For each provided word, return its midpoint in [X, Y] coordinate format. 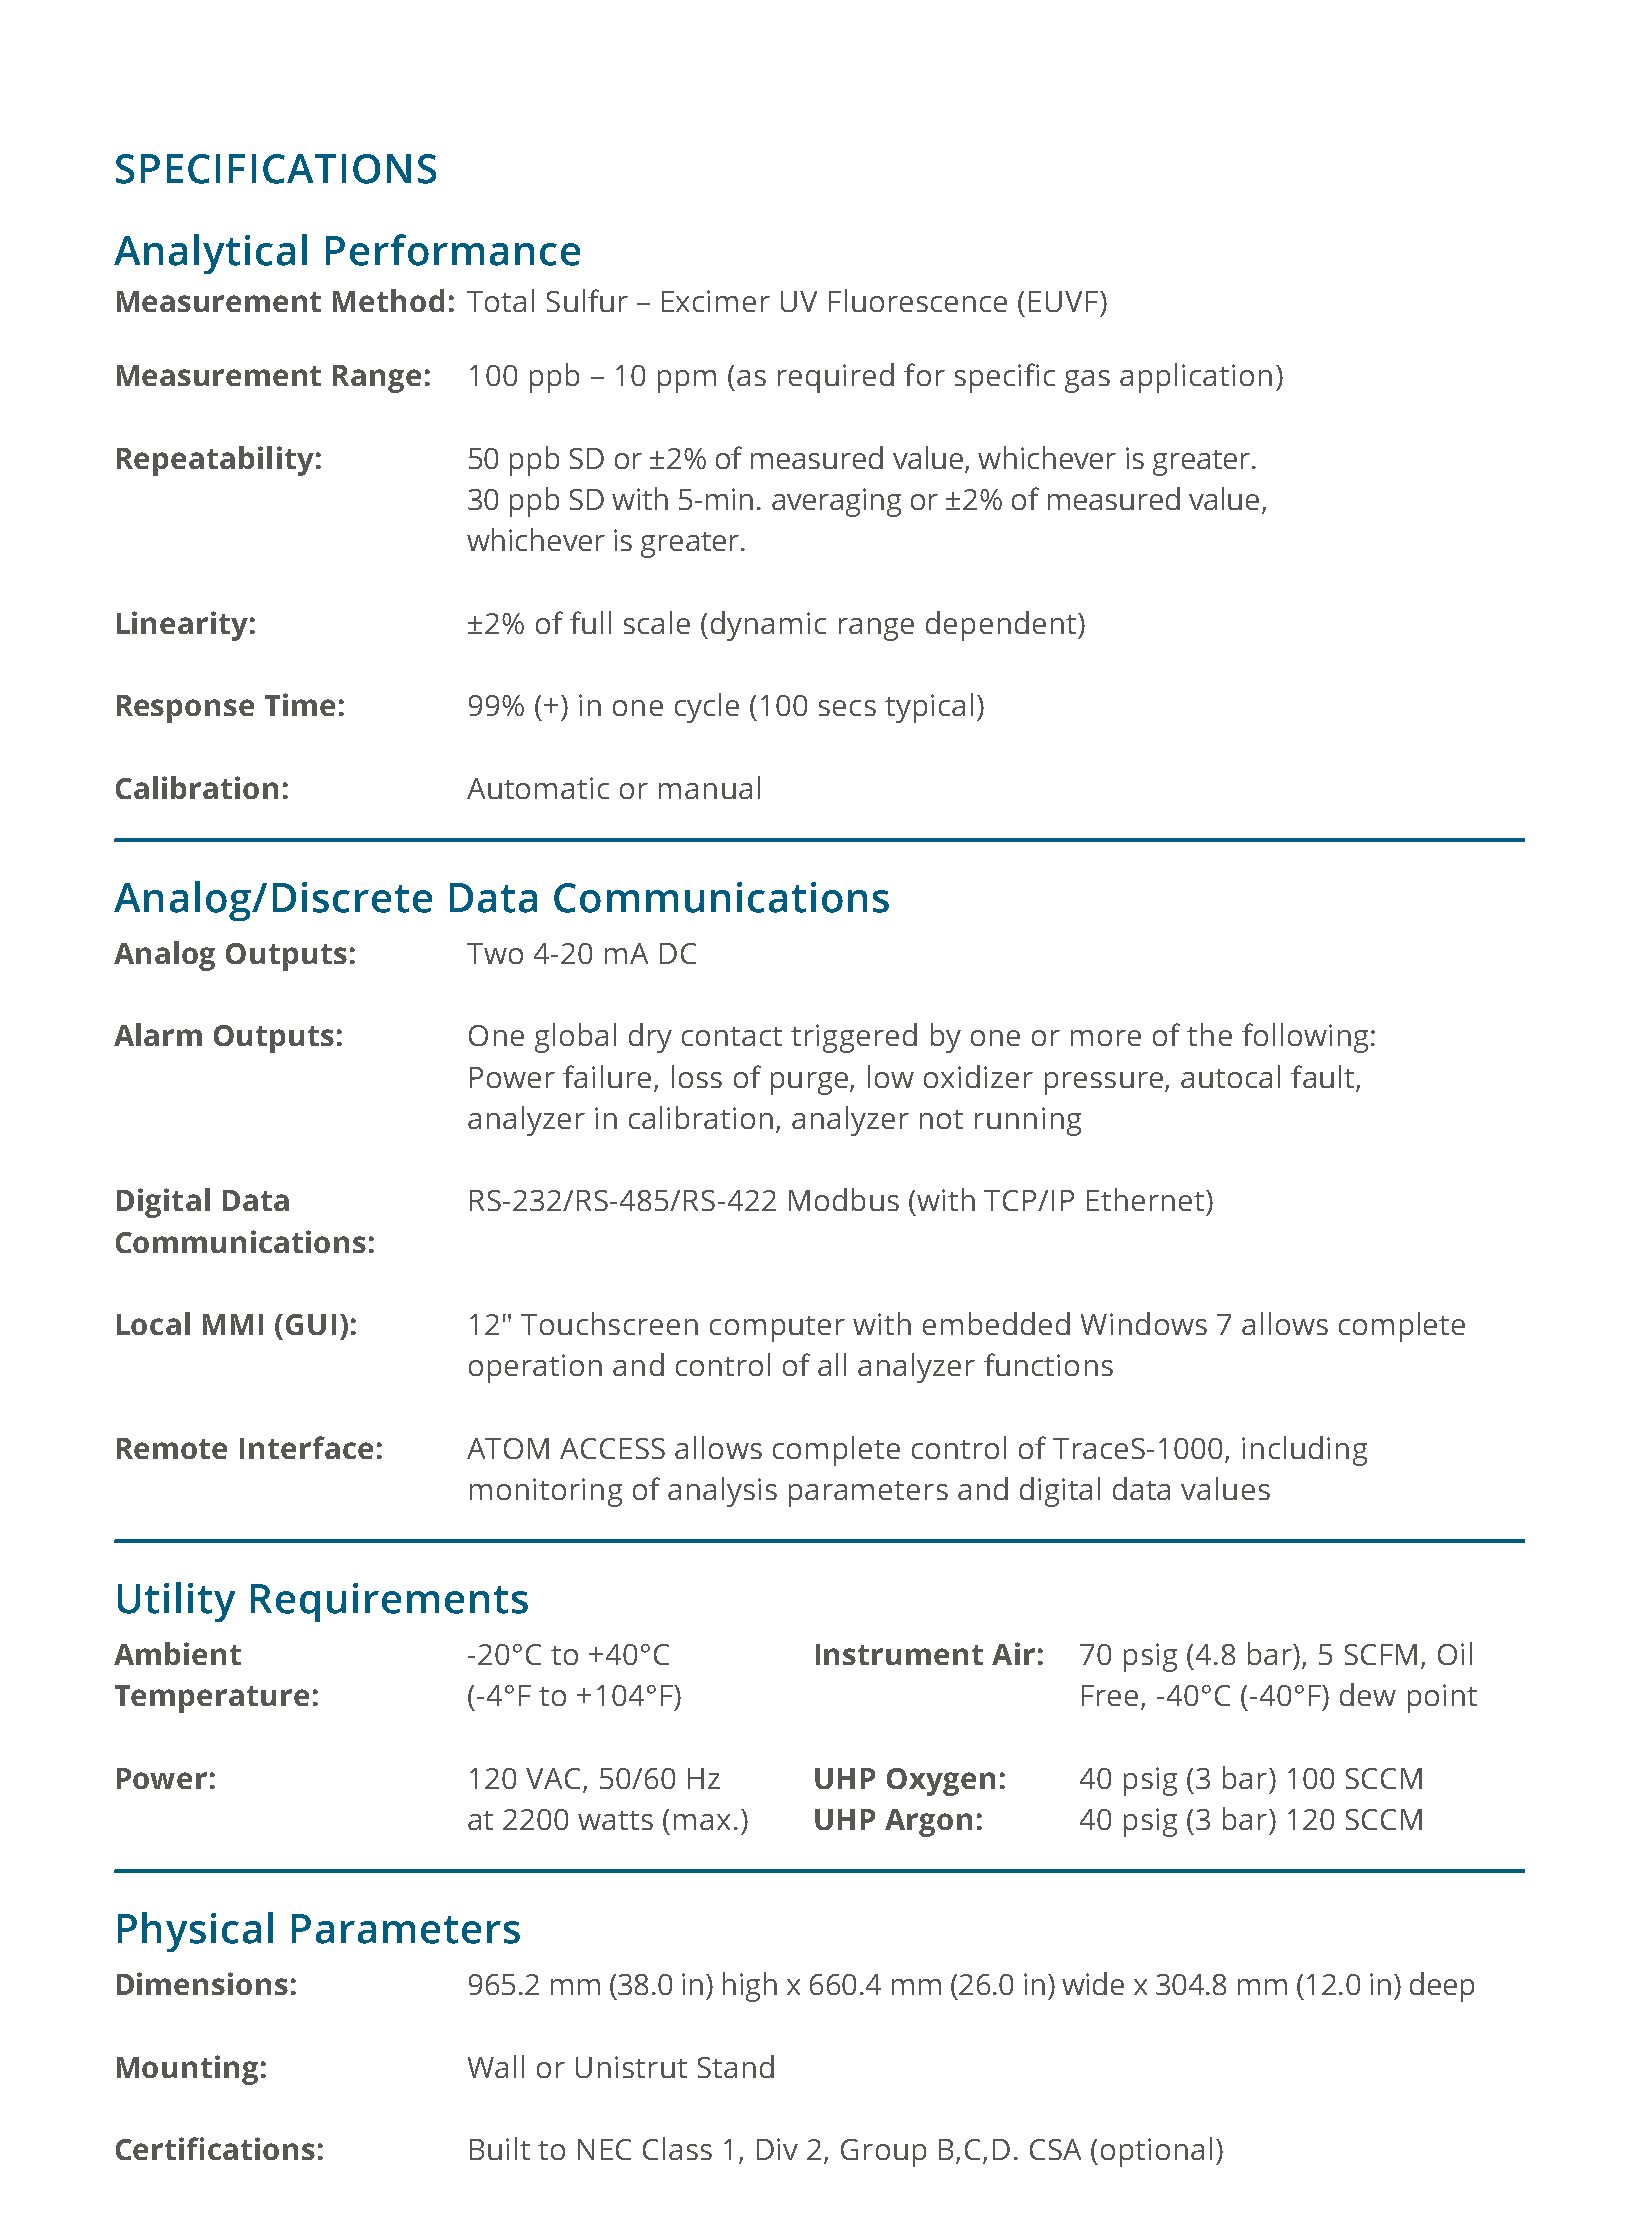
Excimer [716, 301]
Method [388, 300]
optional [1156, 2152]
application [1196, 378]
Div [777, 2149]
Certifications [215, 2148]
